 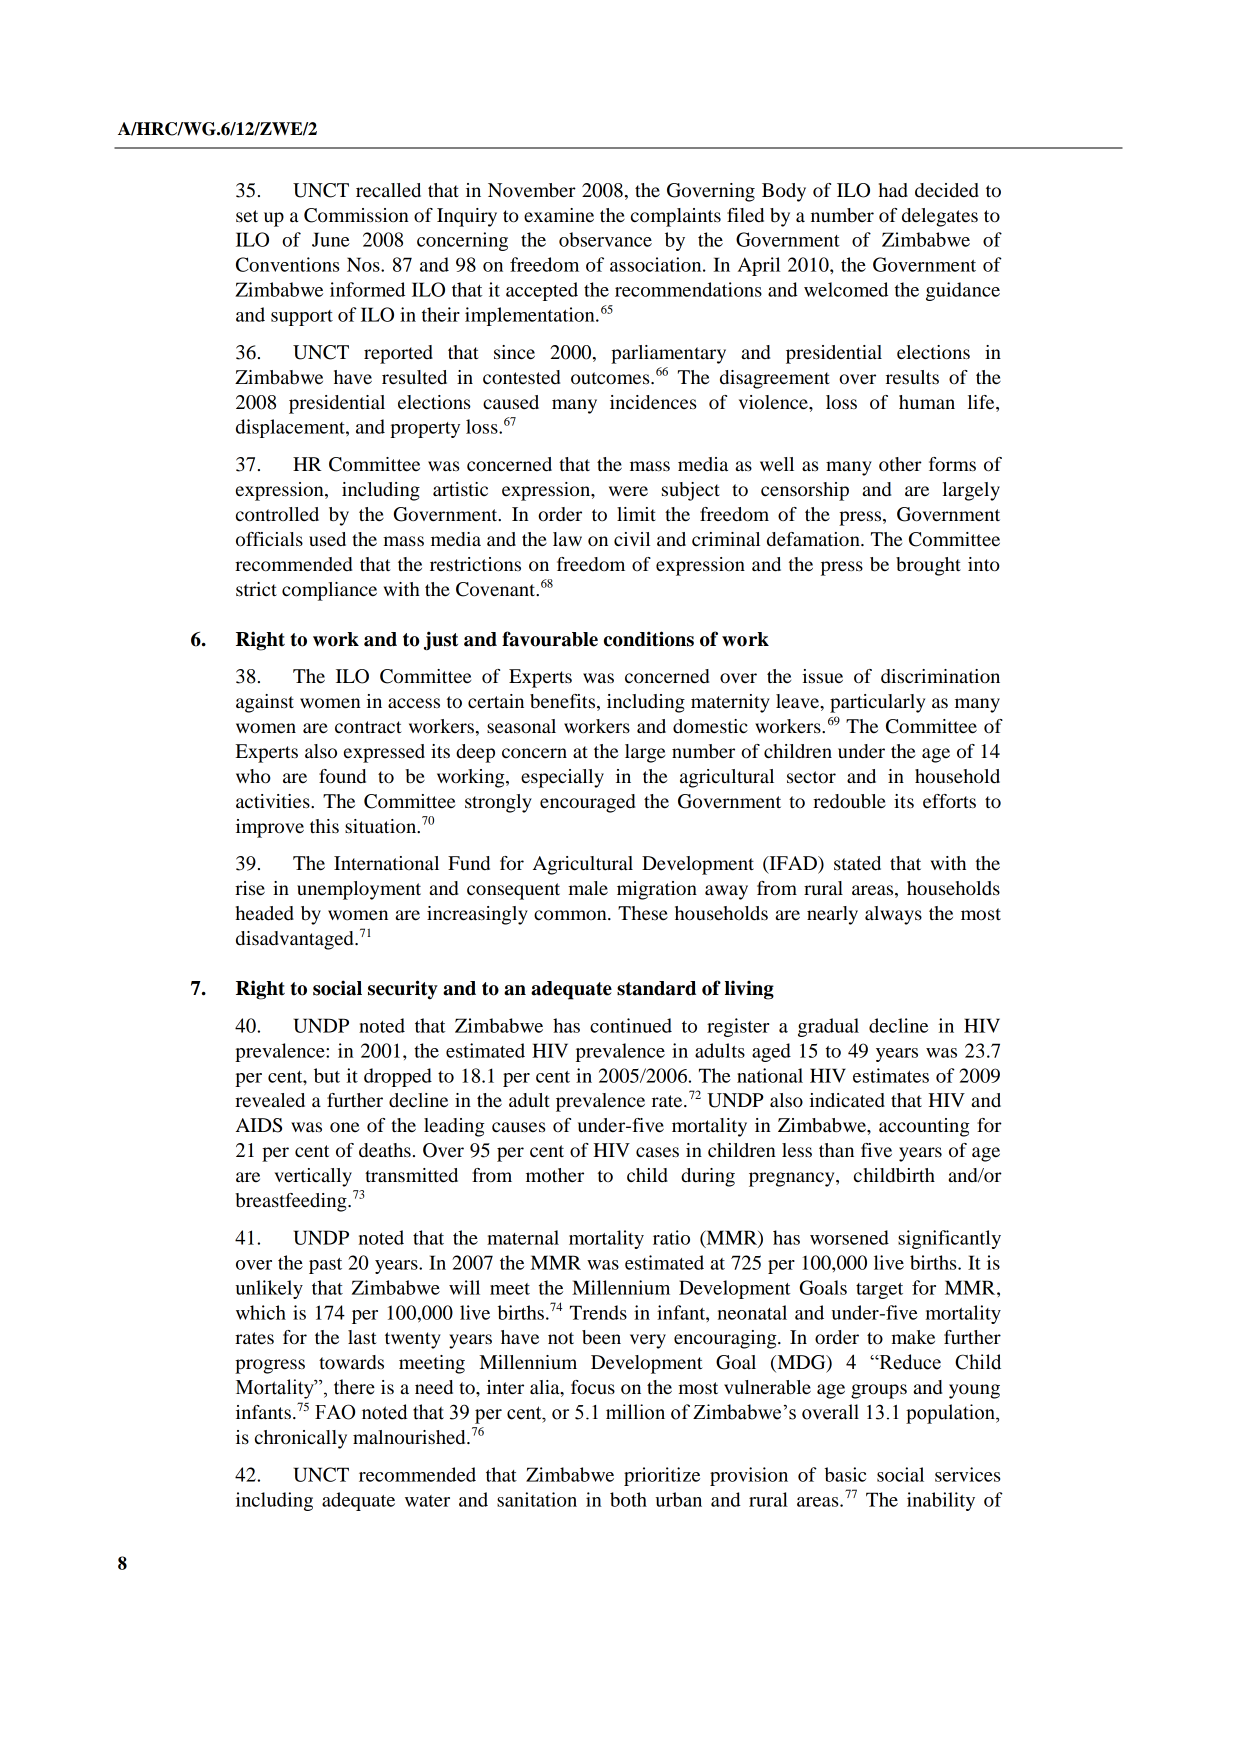 What do you see at coordinates (301, 1439) in the image?
I see `chronically` at bounding box center [301, 1439].
